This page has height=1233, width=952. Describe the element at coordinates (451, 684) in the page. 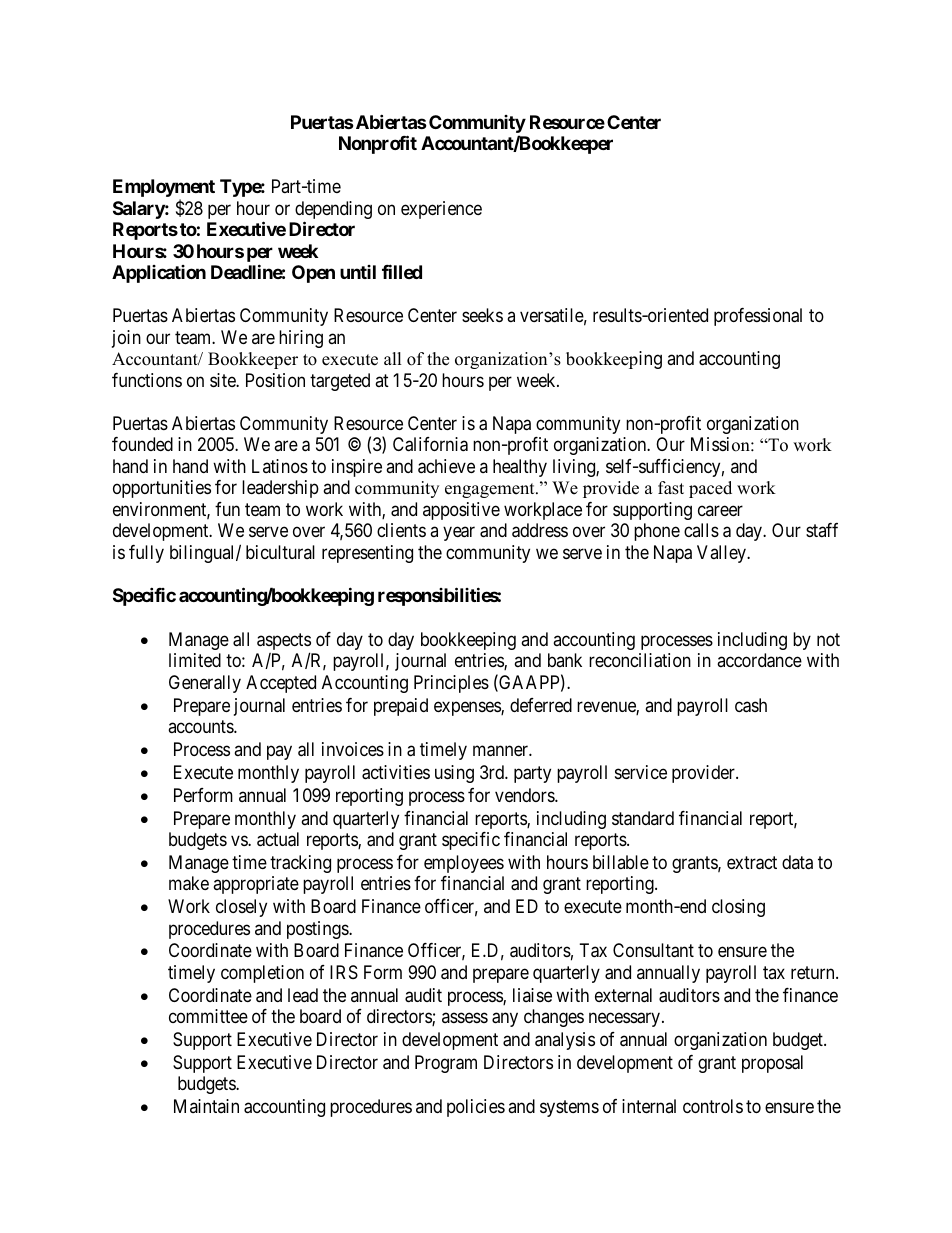

I see `Principles` at that location.
